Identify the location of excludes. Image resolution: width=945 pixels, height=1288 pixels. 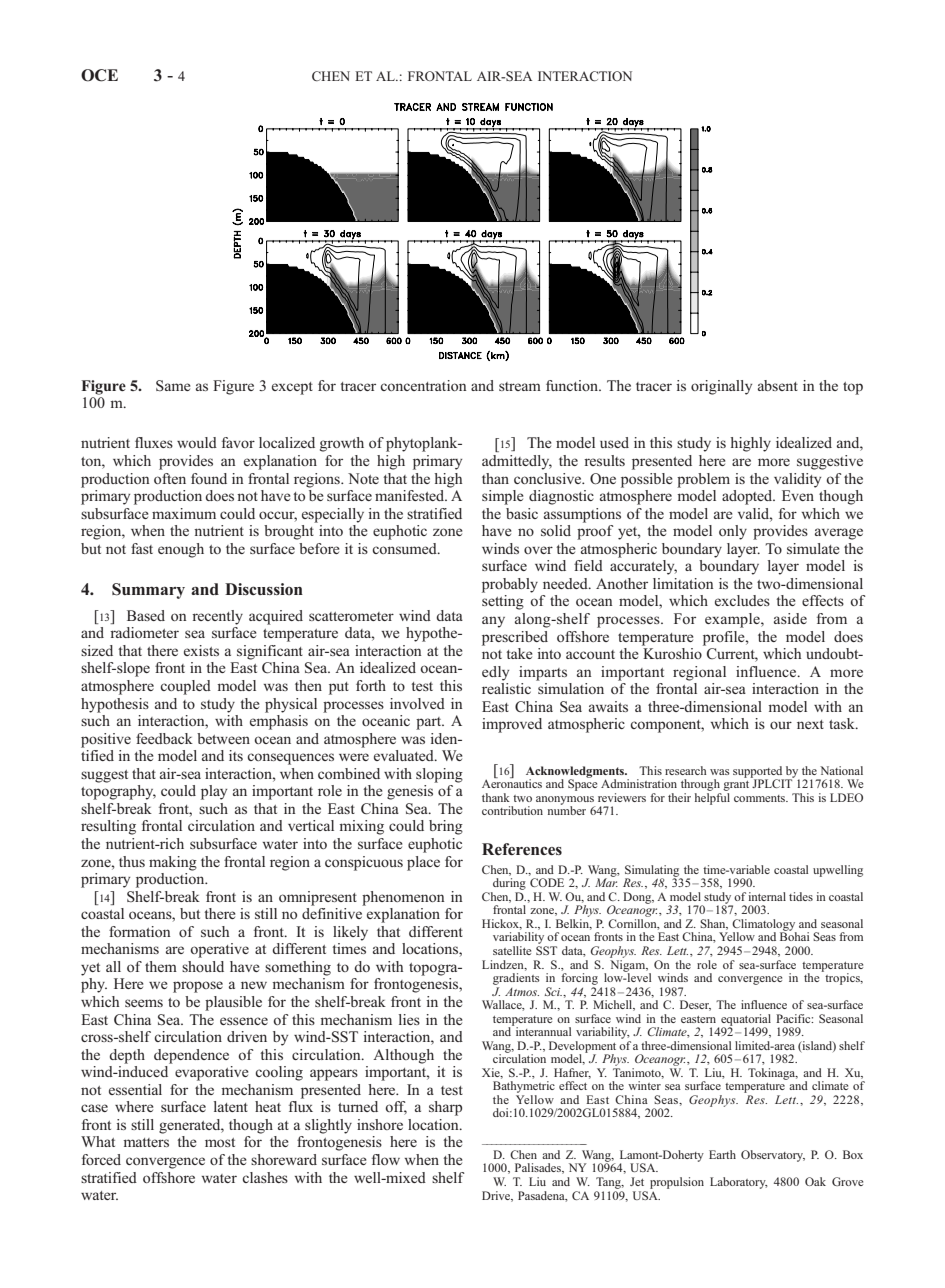
(742, 600).
